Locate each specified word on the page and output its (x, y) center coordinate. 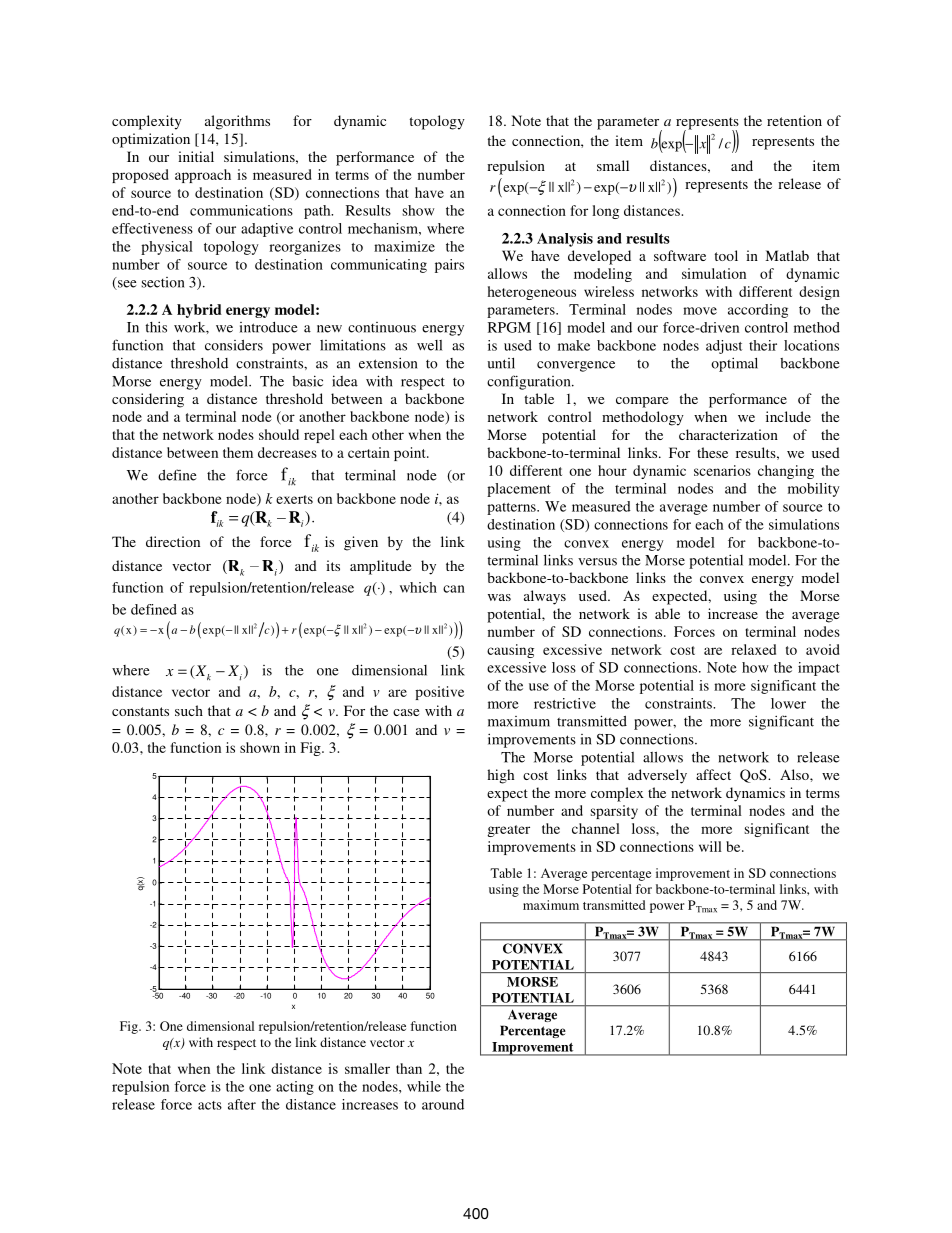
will (710, 846)
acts (210, 1105)
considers (234, 345)
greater (508, 831)
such (189, 710)
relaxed (753, 649)
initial (196, 156)
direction (173, 541)
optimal (734, 364)
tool (726, 255)
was (499, 597)
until (501, 363)
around (443, 1104)
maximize (404, 246)
